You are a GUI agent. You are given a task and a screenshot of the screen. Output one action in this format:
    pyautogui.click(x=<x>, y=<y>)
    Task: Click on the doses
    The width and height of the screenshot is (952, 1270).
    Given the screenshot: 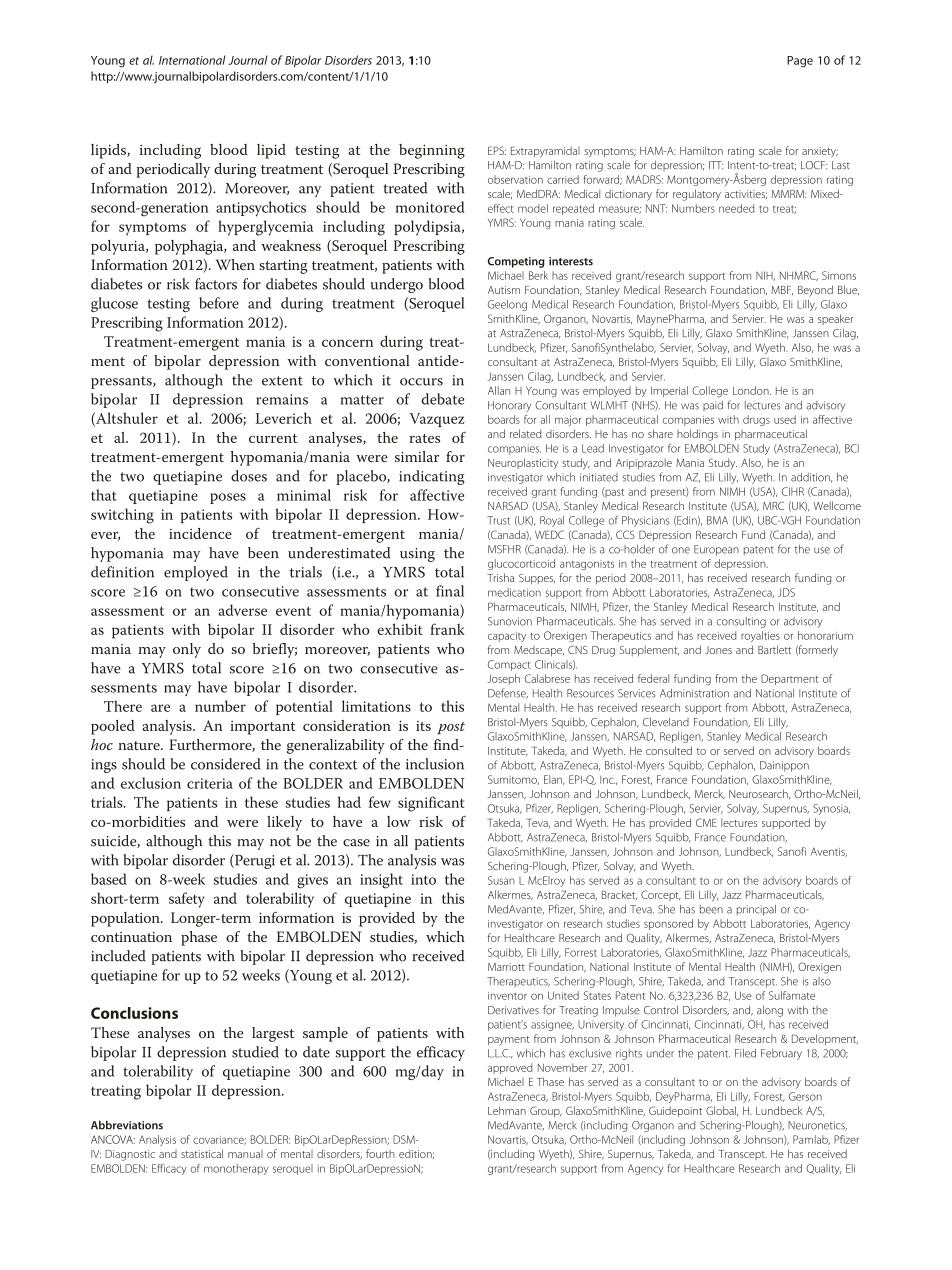 What is the action you would take?
    pyautogui.click(x=249, y=476)
